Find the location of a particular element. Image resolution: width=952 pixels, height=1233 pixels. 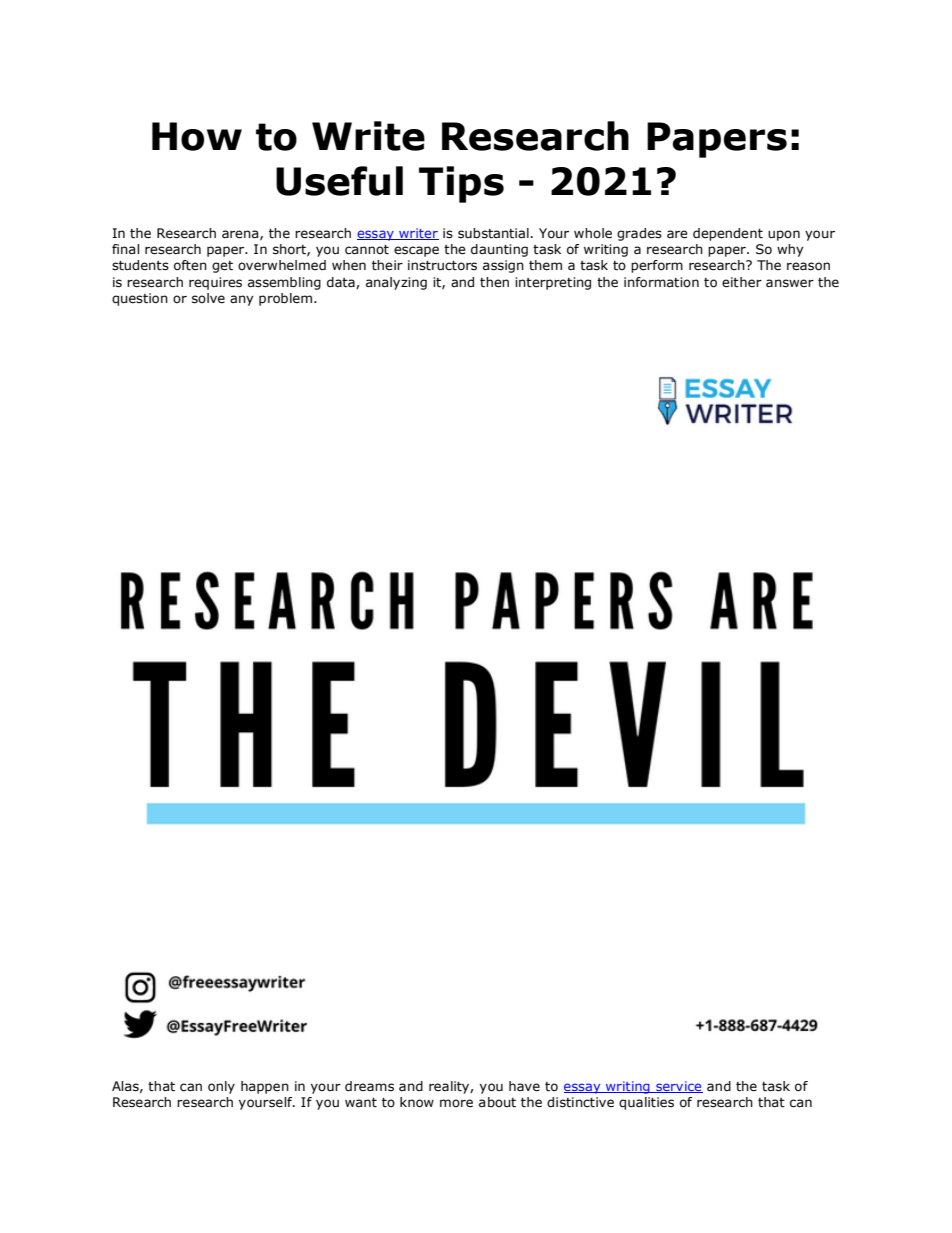

any is located at coordinates (242, 300).
